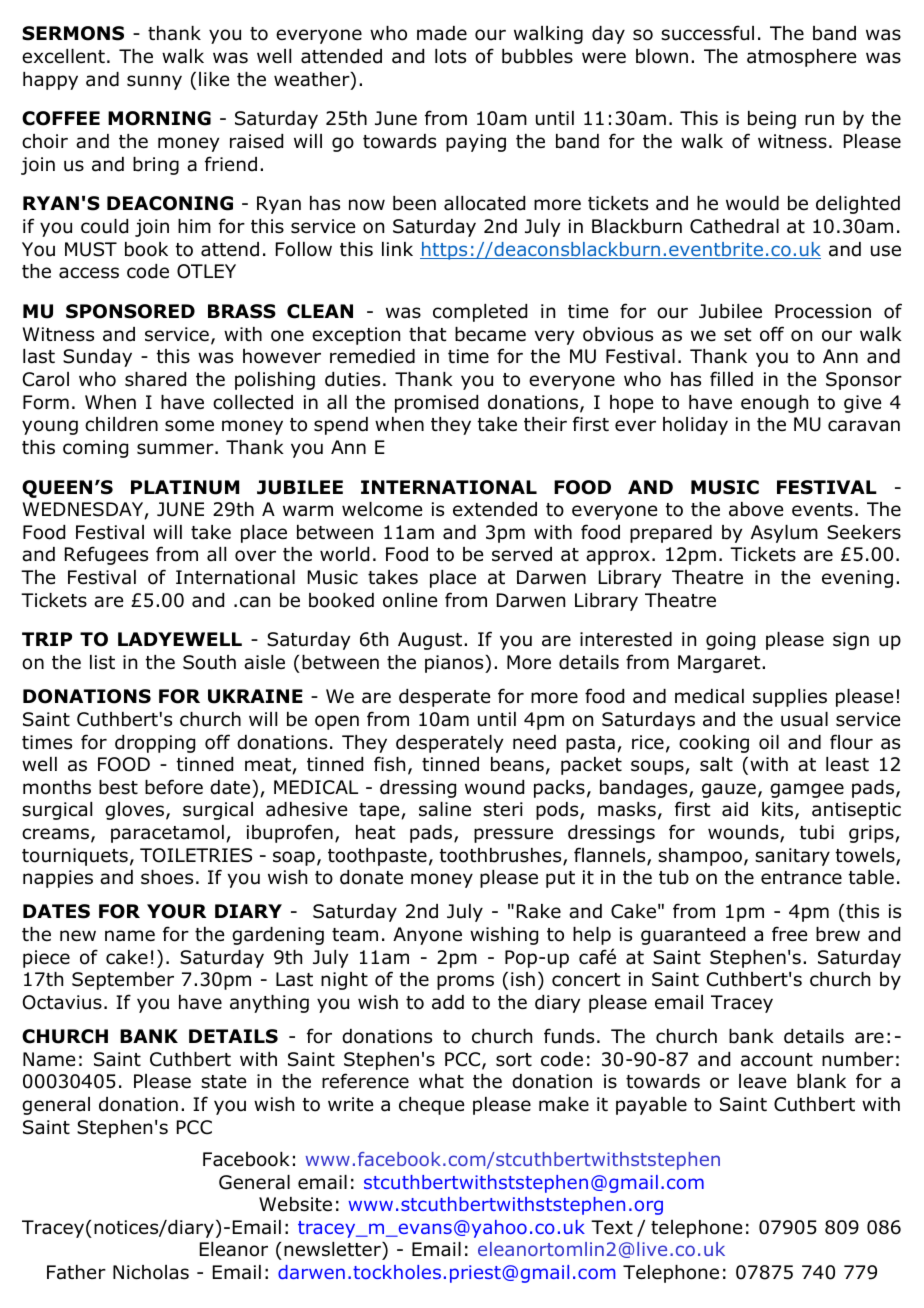 The width and height of the document is (924, 1308). Describe the element at coordinates (801, 58) in the document. I see `atmosphere` at that location.
